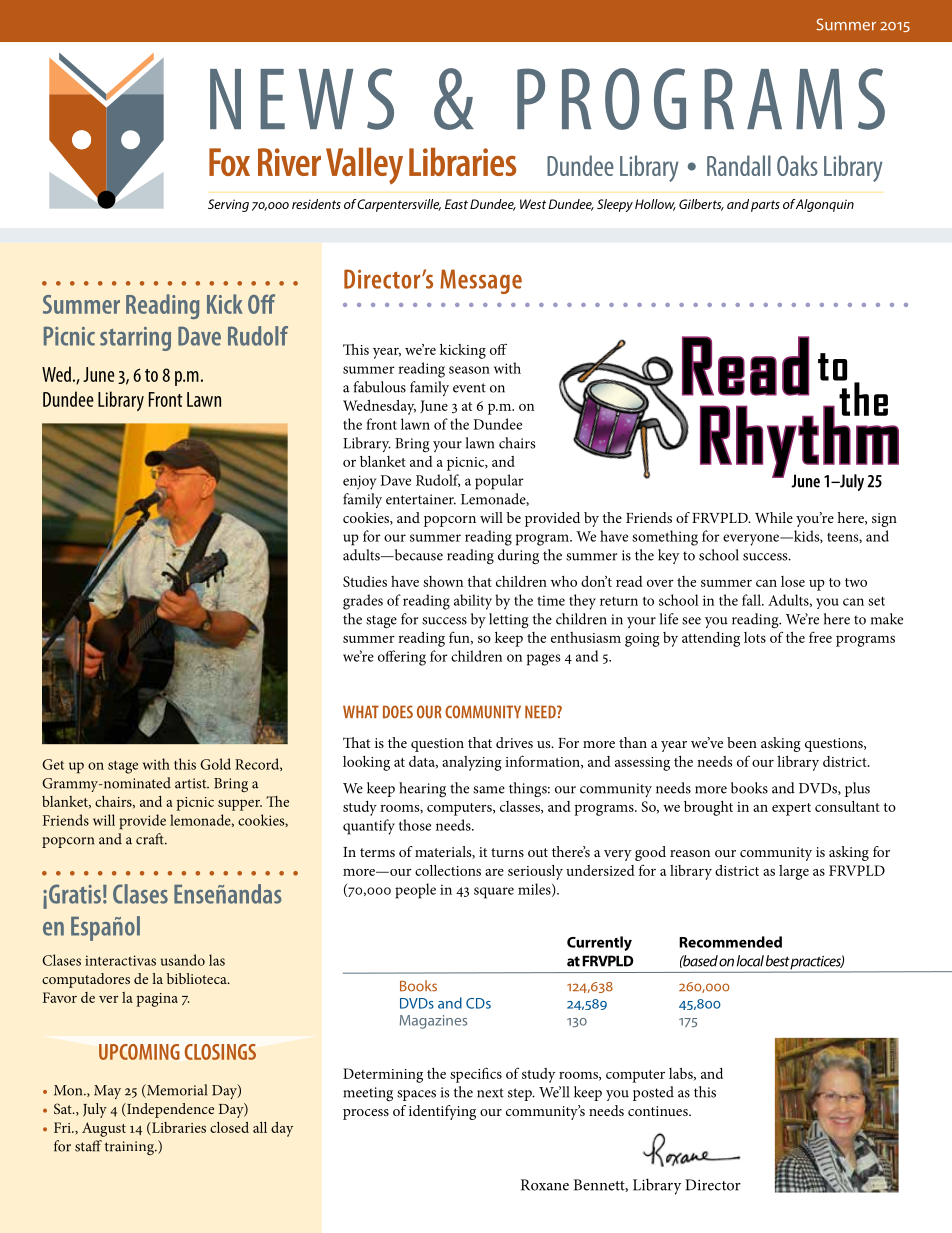 This screenshot has width=952, height=1233. Describe the element at coordinates (456, 204) in the screenshot. I see `East` at that location.
